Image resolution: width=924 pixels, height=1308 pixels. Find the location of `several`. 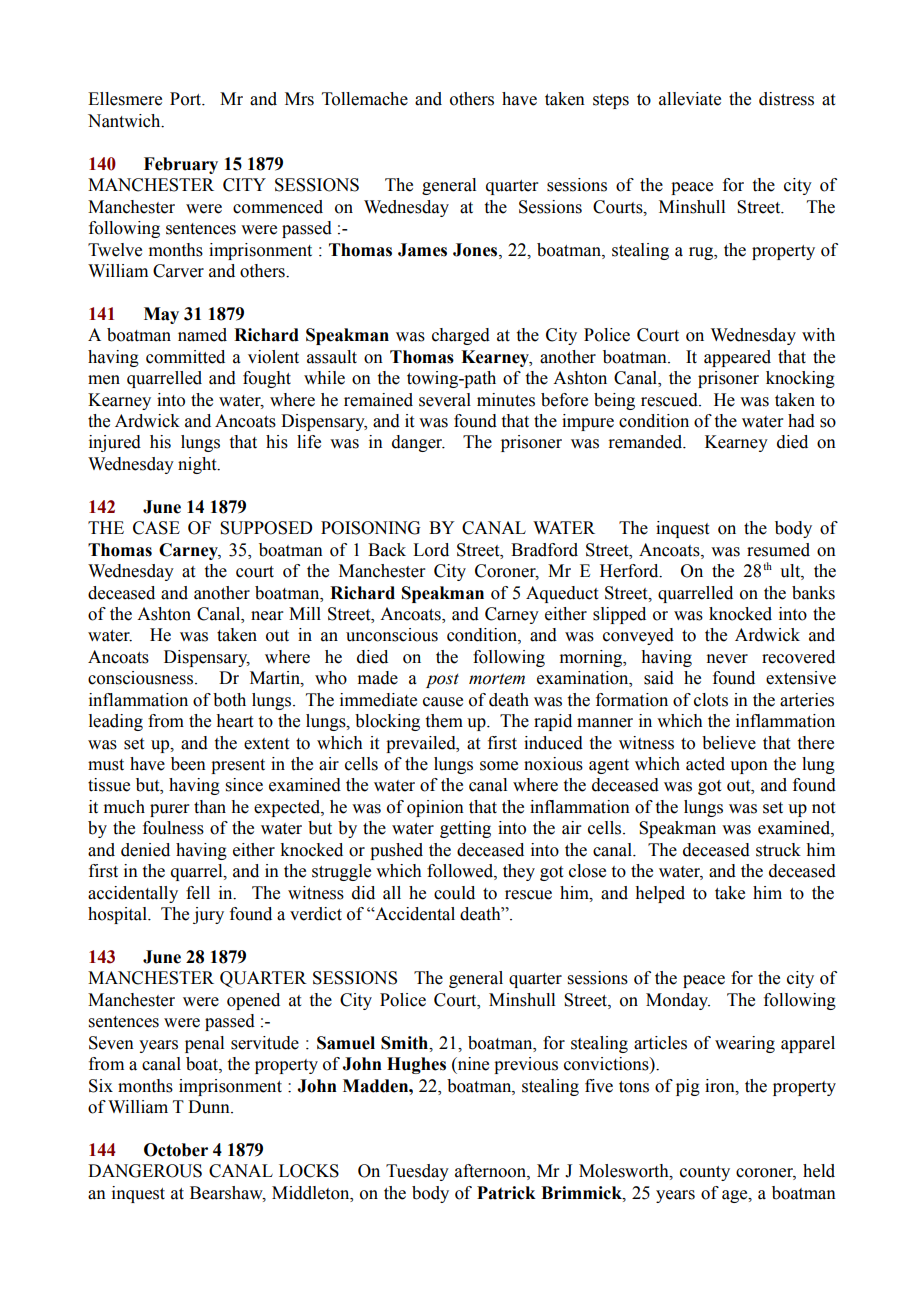

several is located at coordinates (445, 400).
